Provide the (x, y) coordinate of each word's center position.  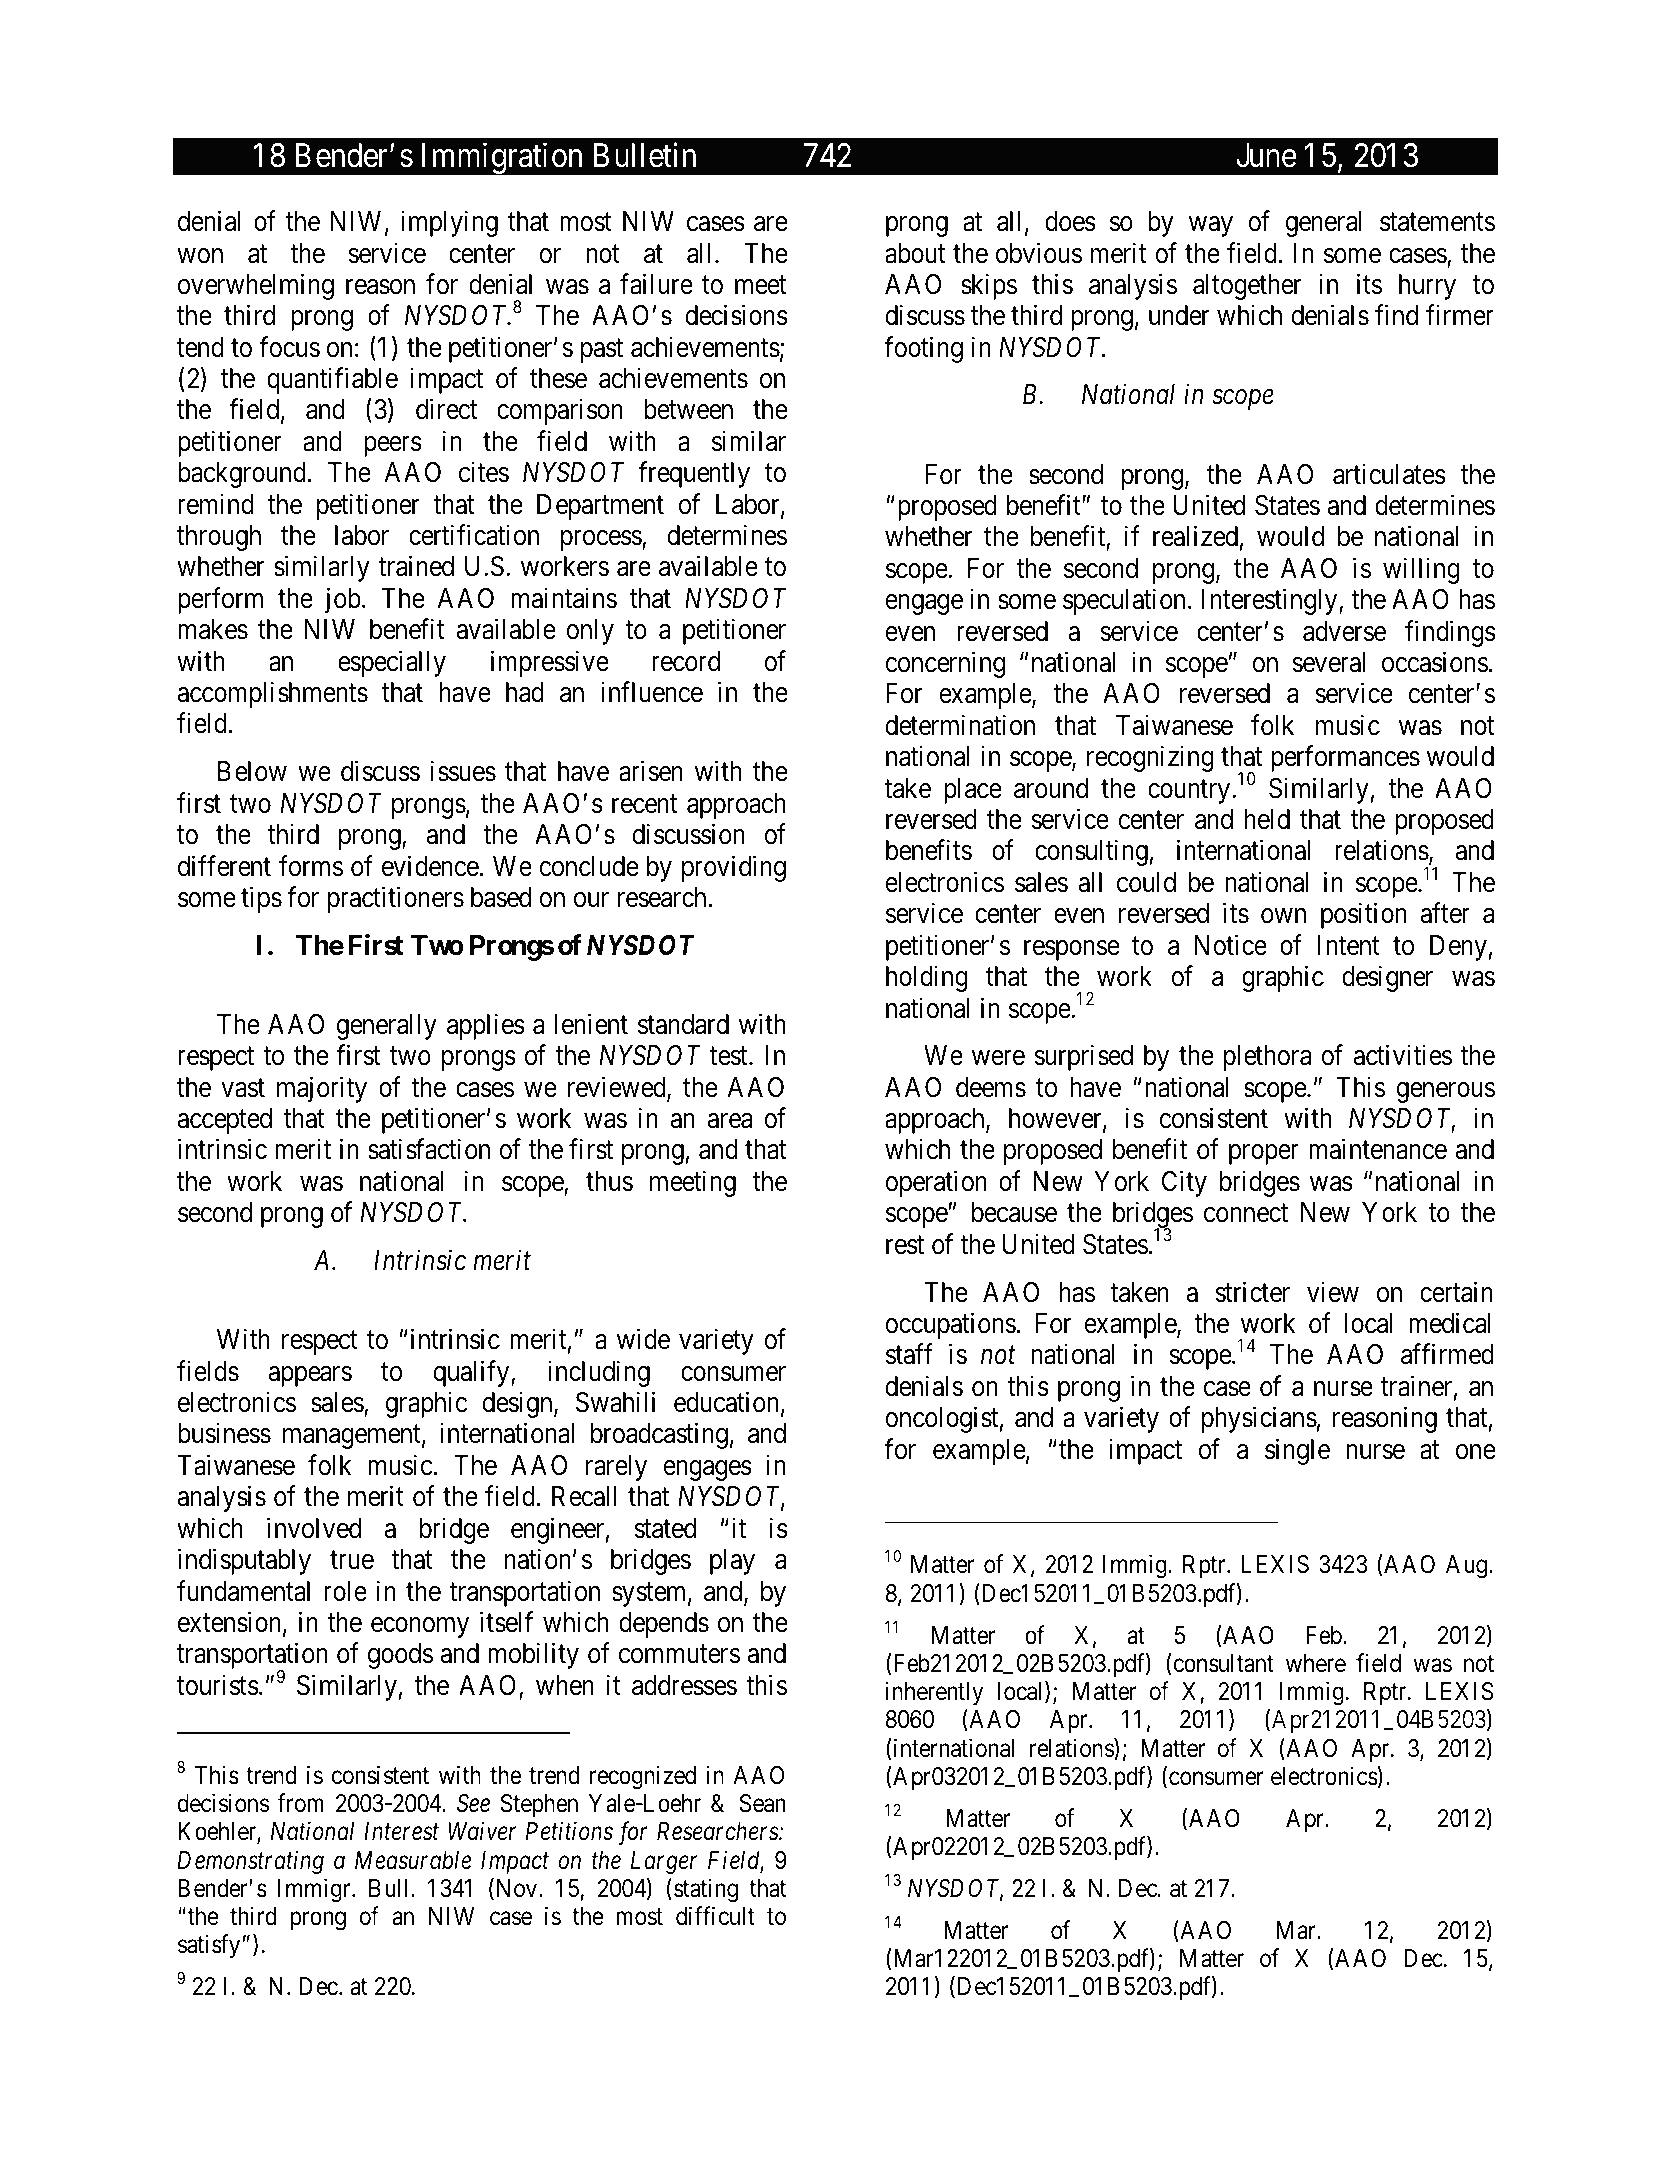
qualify (472, 1373)
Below (252, 771)
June (1266, 156)
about (915, 253)
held (1267, 819)
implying (449, 223)
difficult (715, 1916)
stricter (1252, 1292)
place (973, 791)
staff (909, 1354)
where (1316, 1663)
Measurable (413, 1860)
